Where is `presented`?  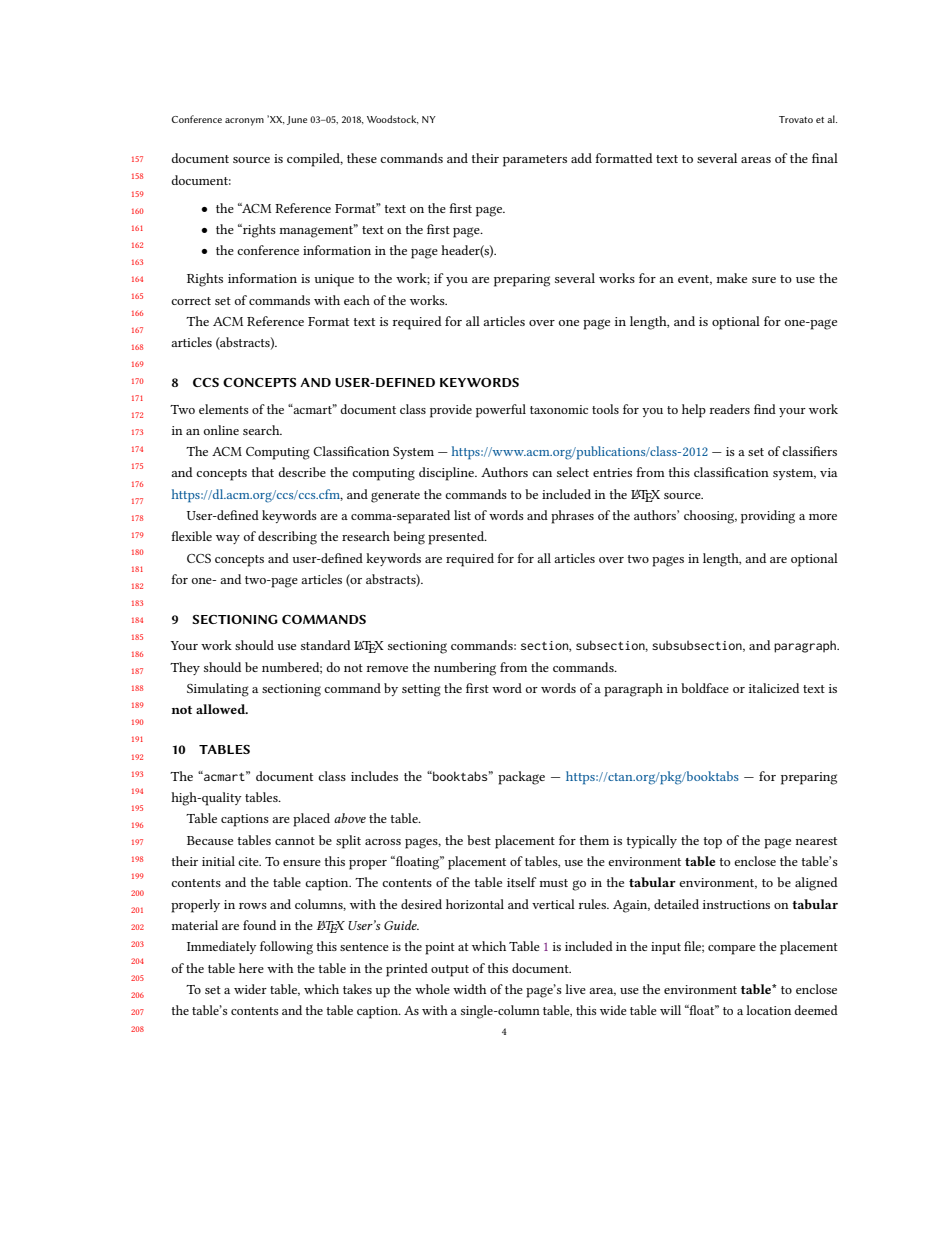 presented is located at coordinates (457, 538).
